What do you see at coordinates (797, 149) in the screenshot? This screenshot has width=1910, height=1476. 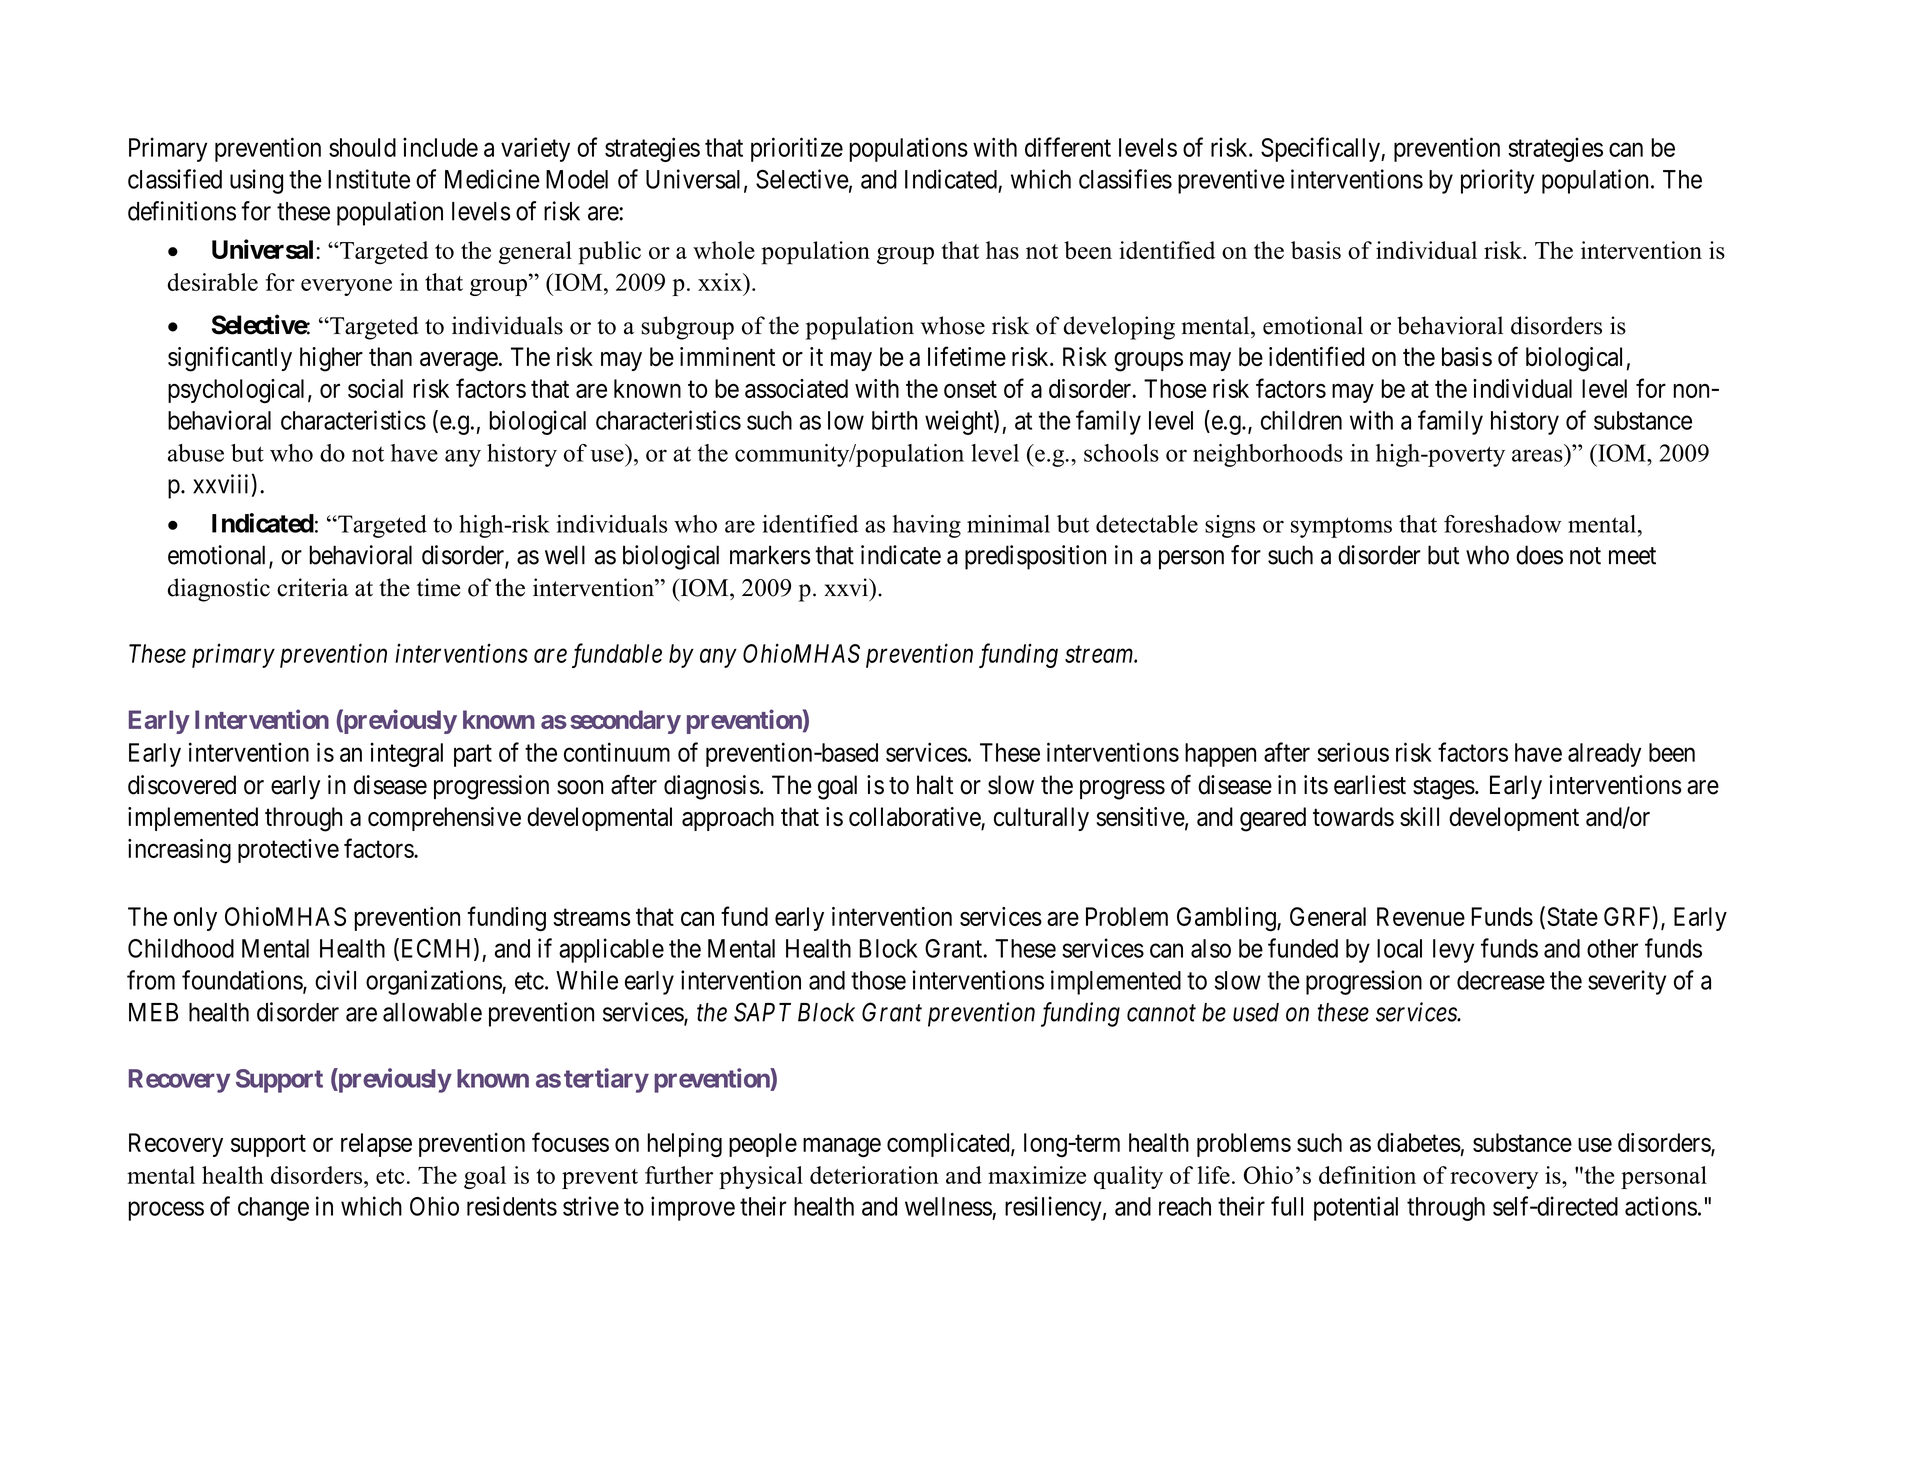 I see `prioritize` at bounding box center [797, 149].
